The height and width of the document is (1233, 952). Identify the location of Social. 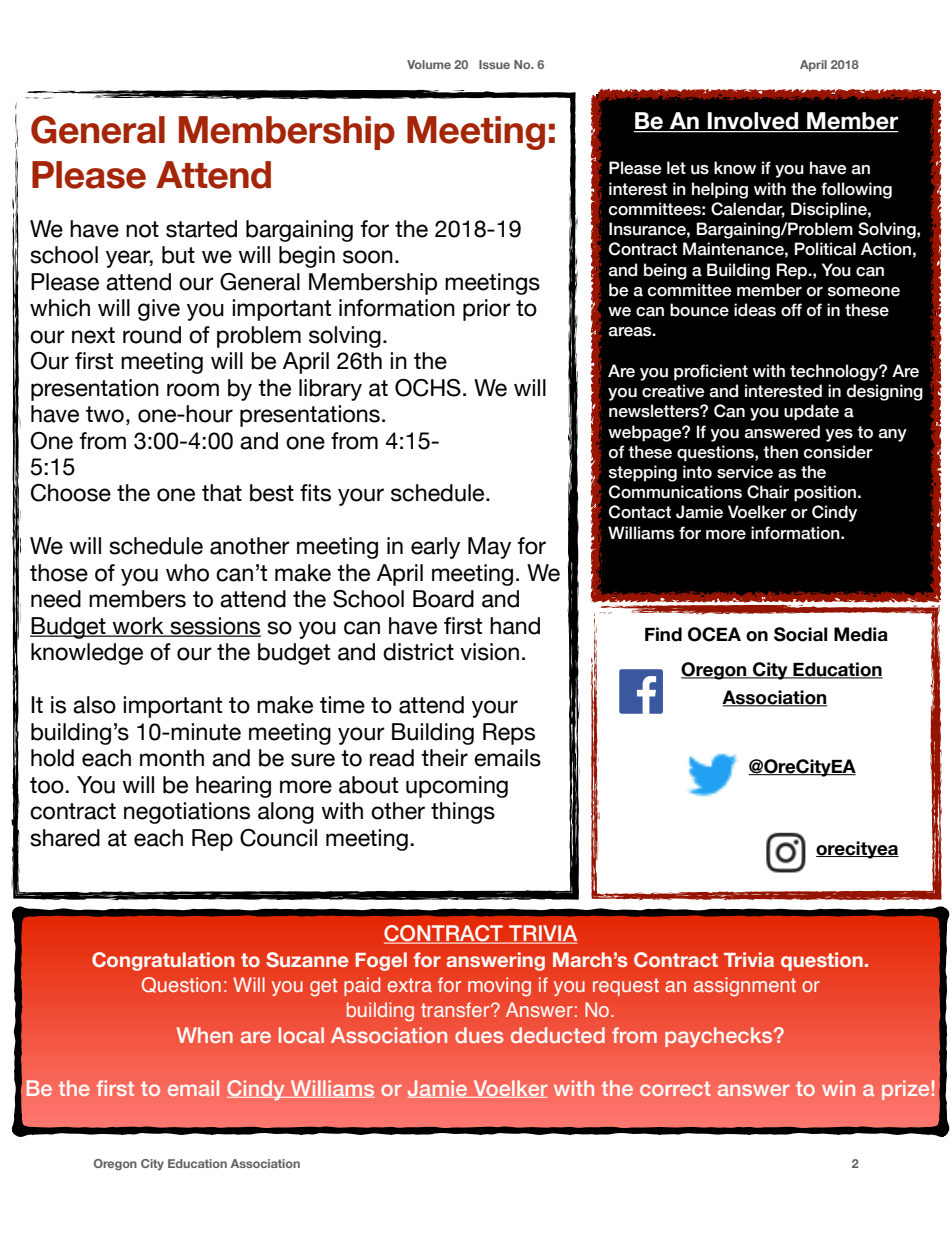
(800, 634).
